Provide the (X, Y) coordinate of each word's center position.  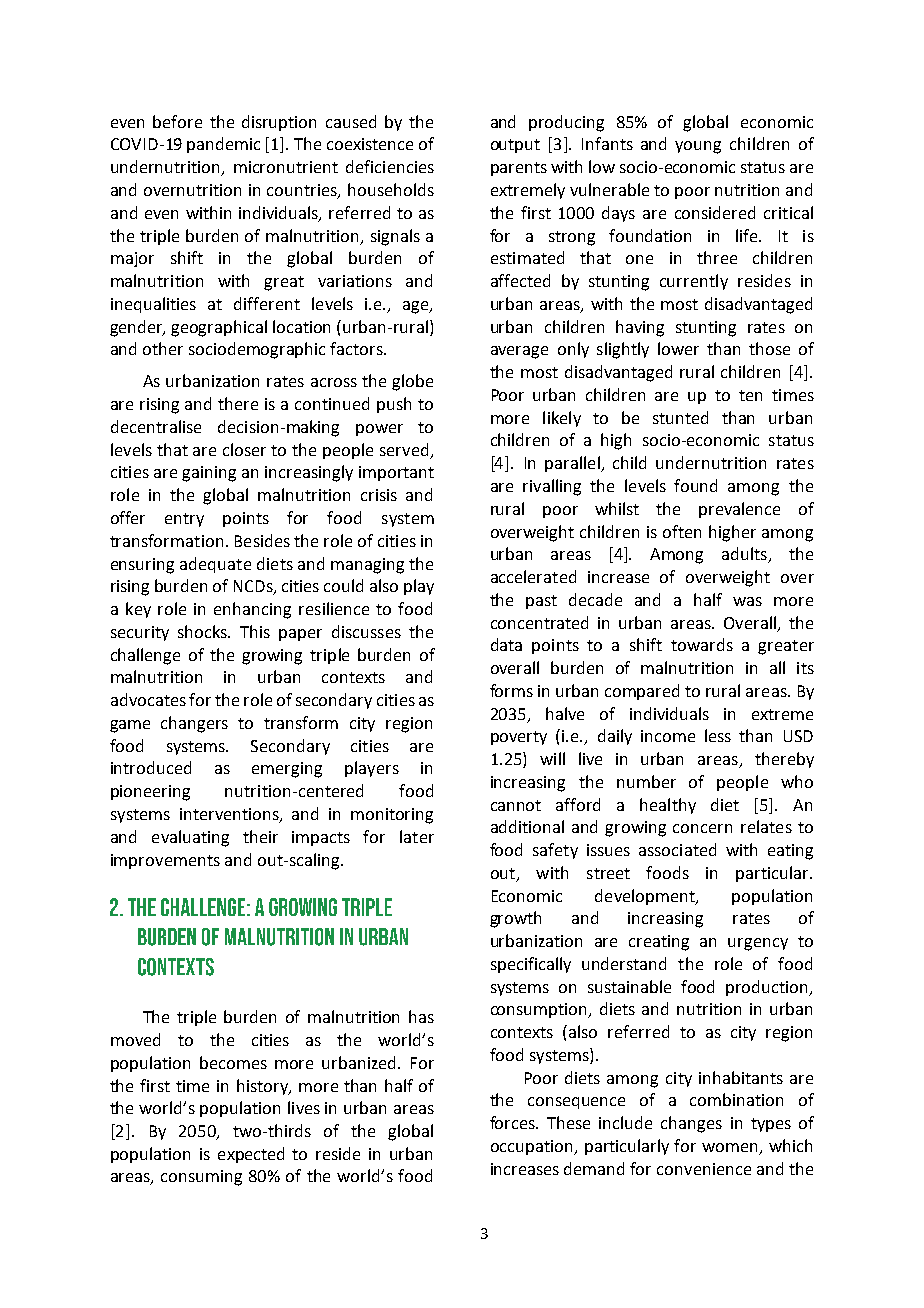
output (515, 146)
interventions (230, 815)
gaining (209, 474)
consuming (201, 1178)
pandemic (223, 145)
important (396, 473)
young (698, 147)
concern (702, 828)
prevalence (739, 510)
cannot (516, 805)
